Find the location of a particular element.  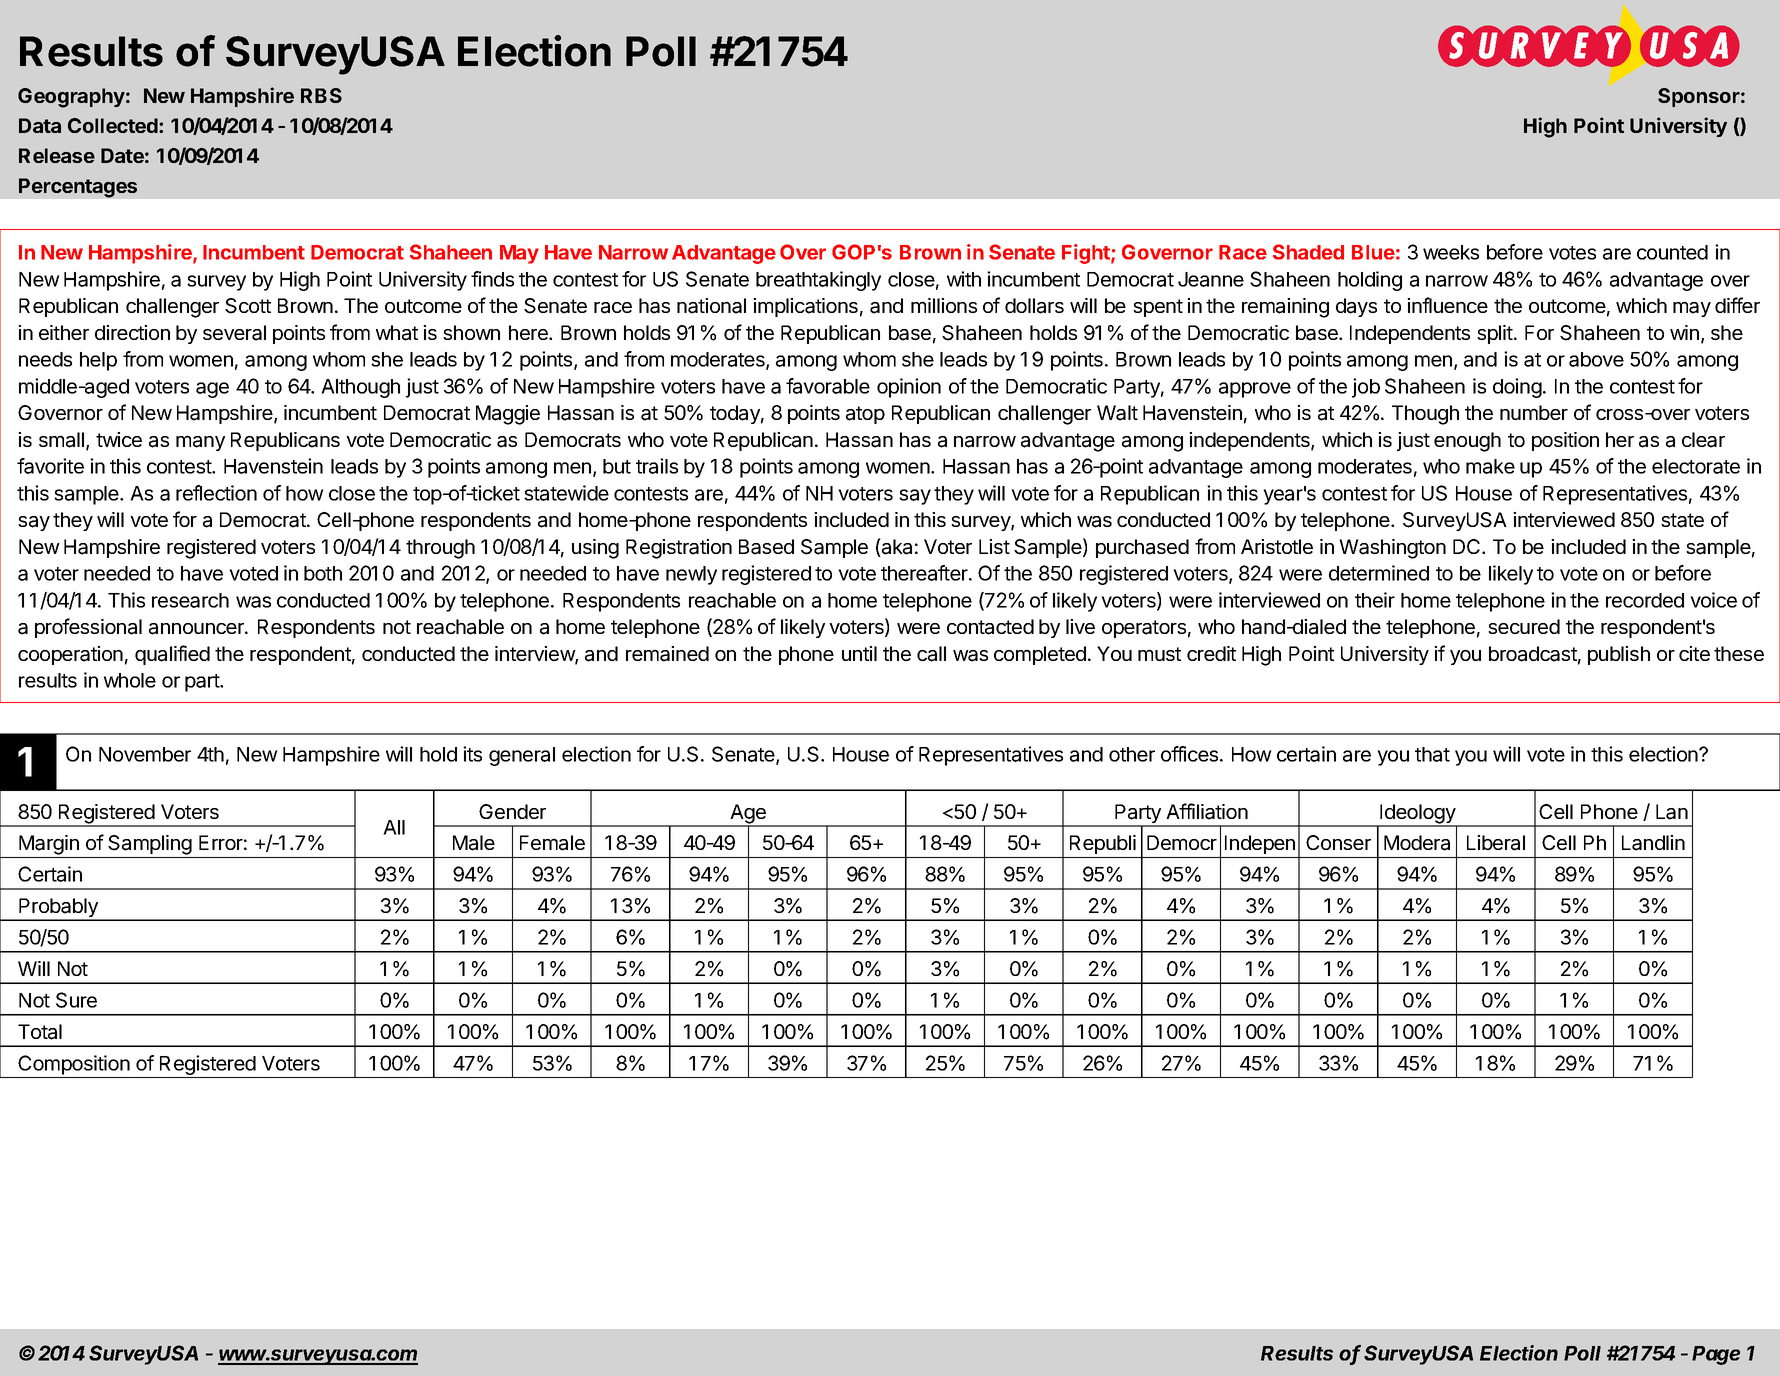

Sure is located at coordinates (76, 1000).
